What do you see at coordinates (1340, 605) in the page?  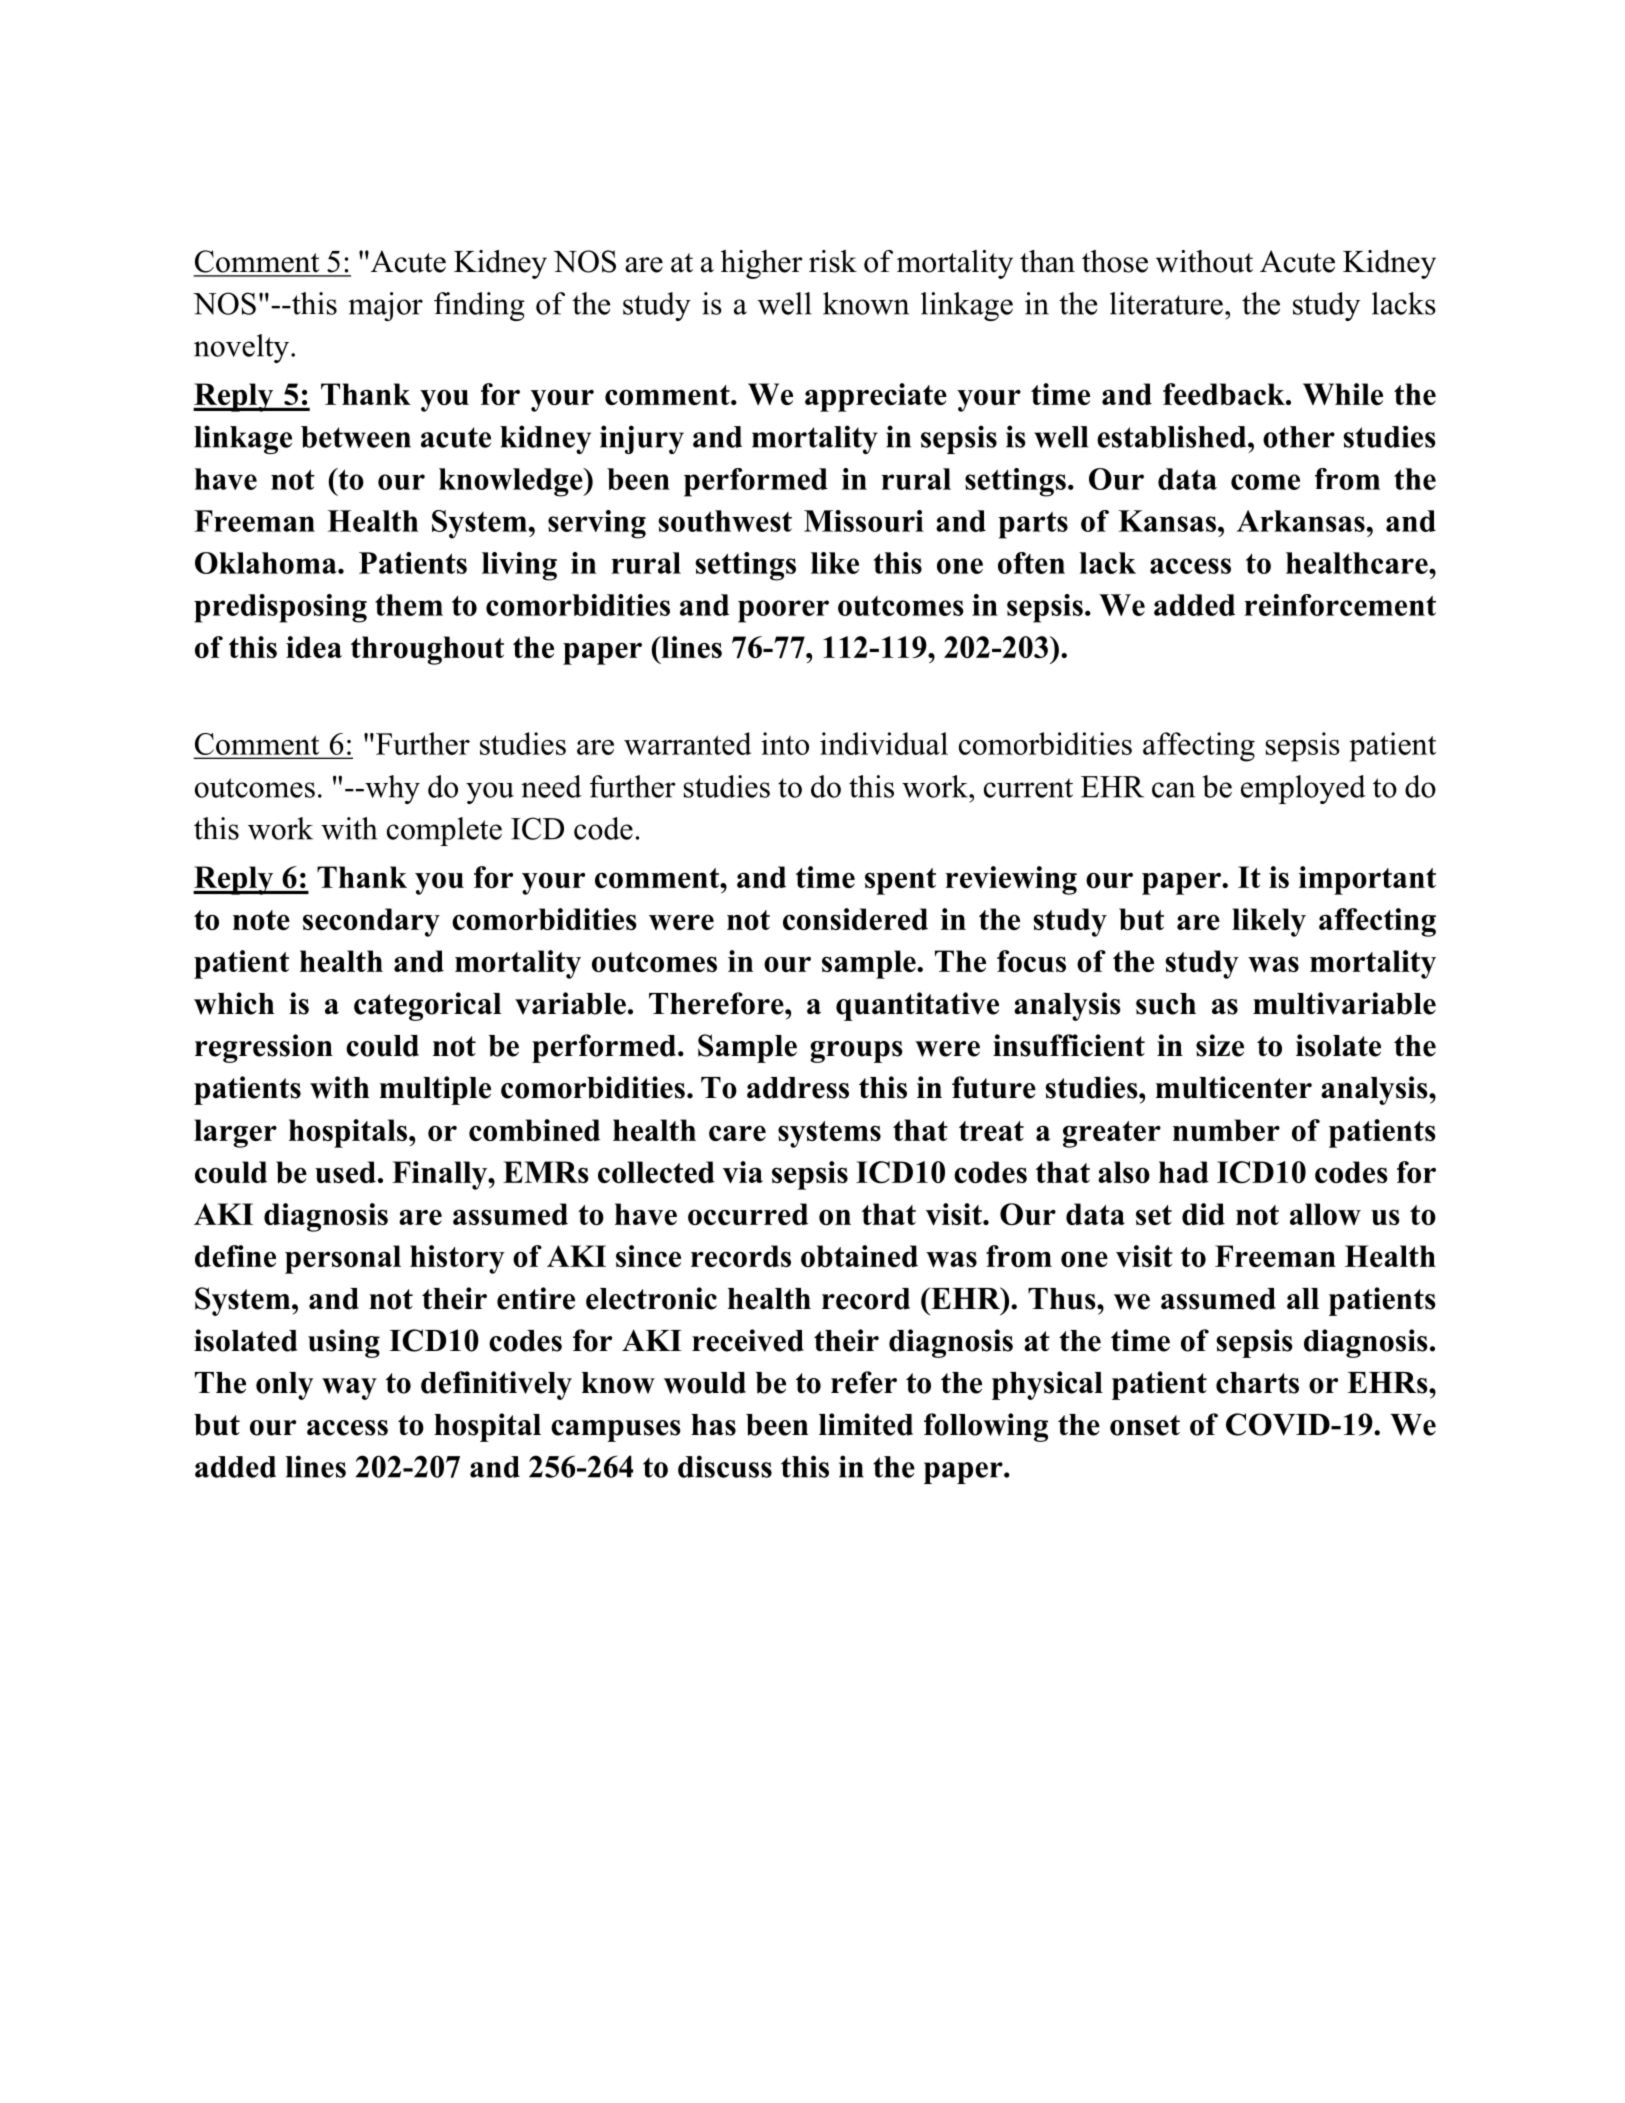 I see `reinforcement` at bounding box center [1340, 605].
